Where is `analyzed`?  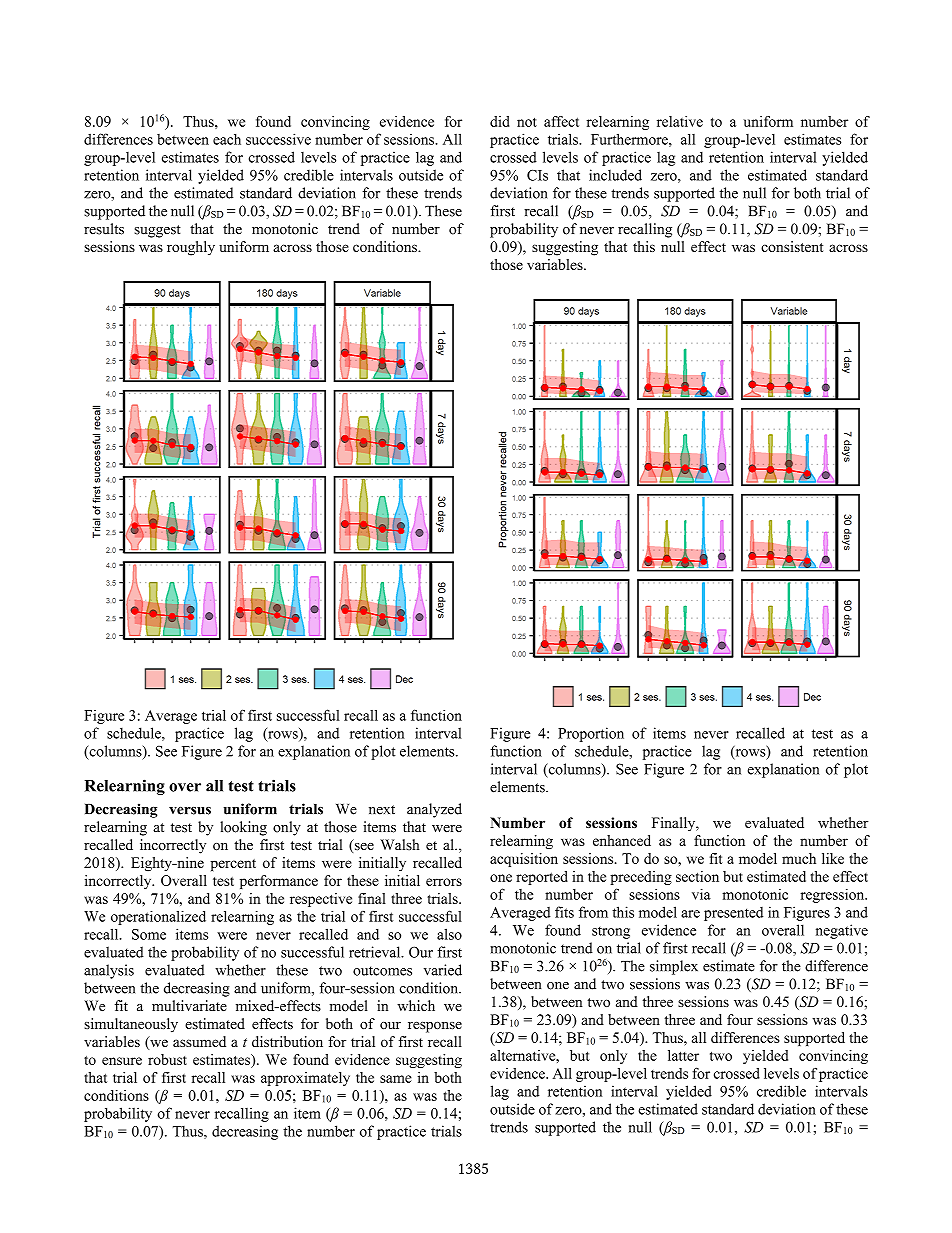 analyzed is located at coordinates (434, 810).
